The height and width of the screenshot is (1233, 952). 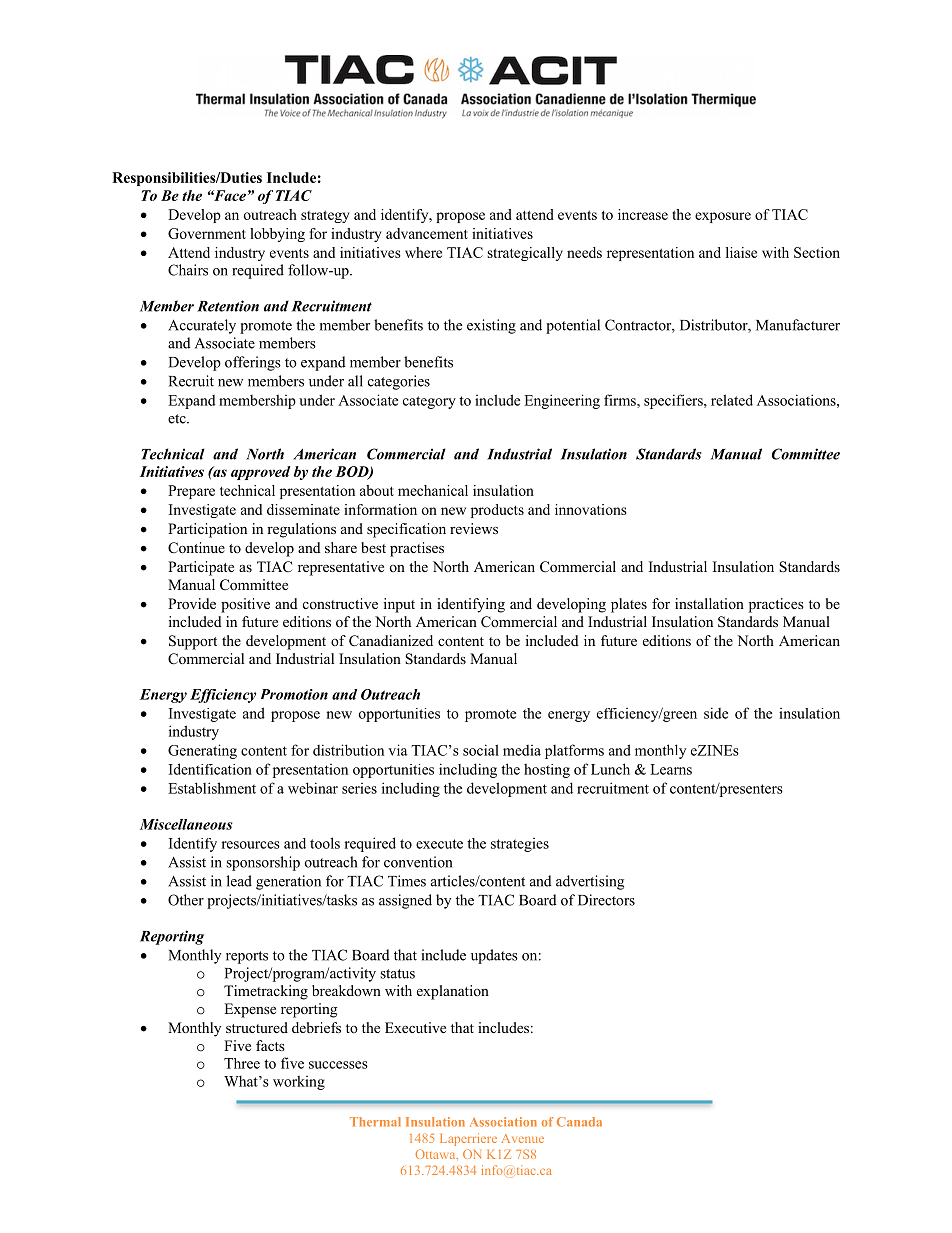 I want to click on social, so click(x=481, y=750).
